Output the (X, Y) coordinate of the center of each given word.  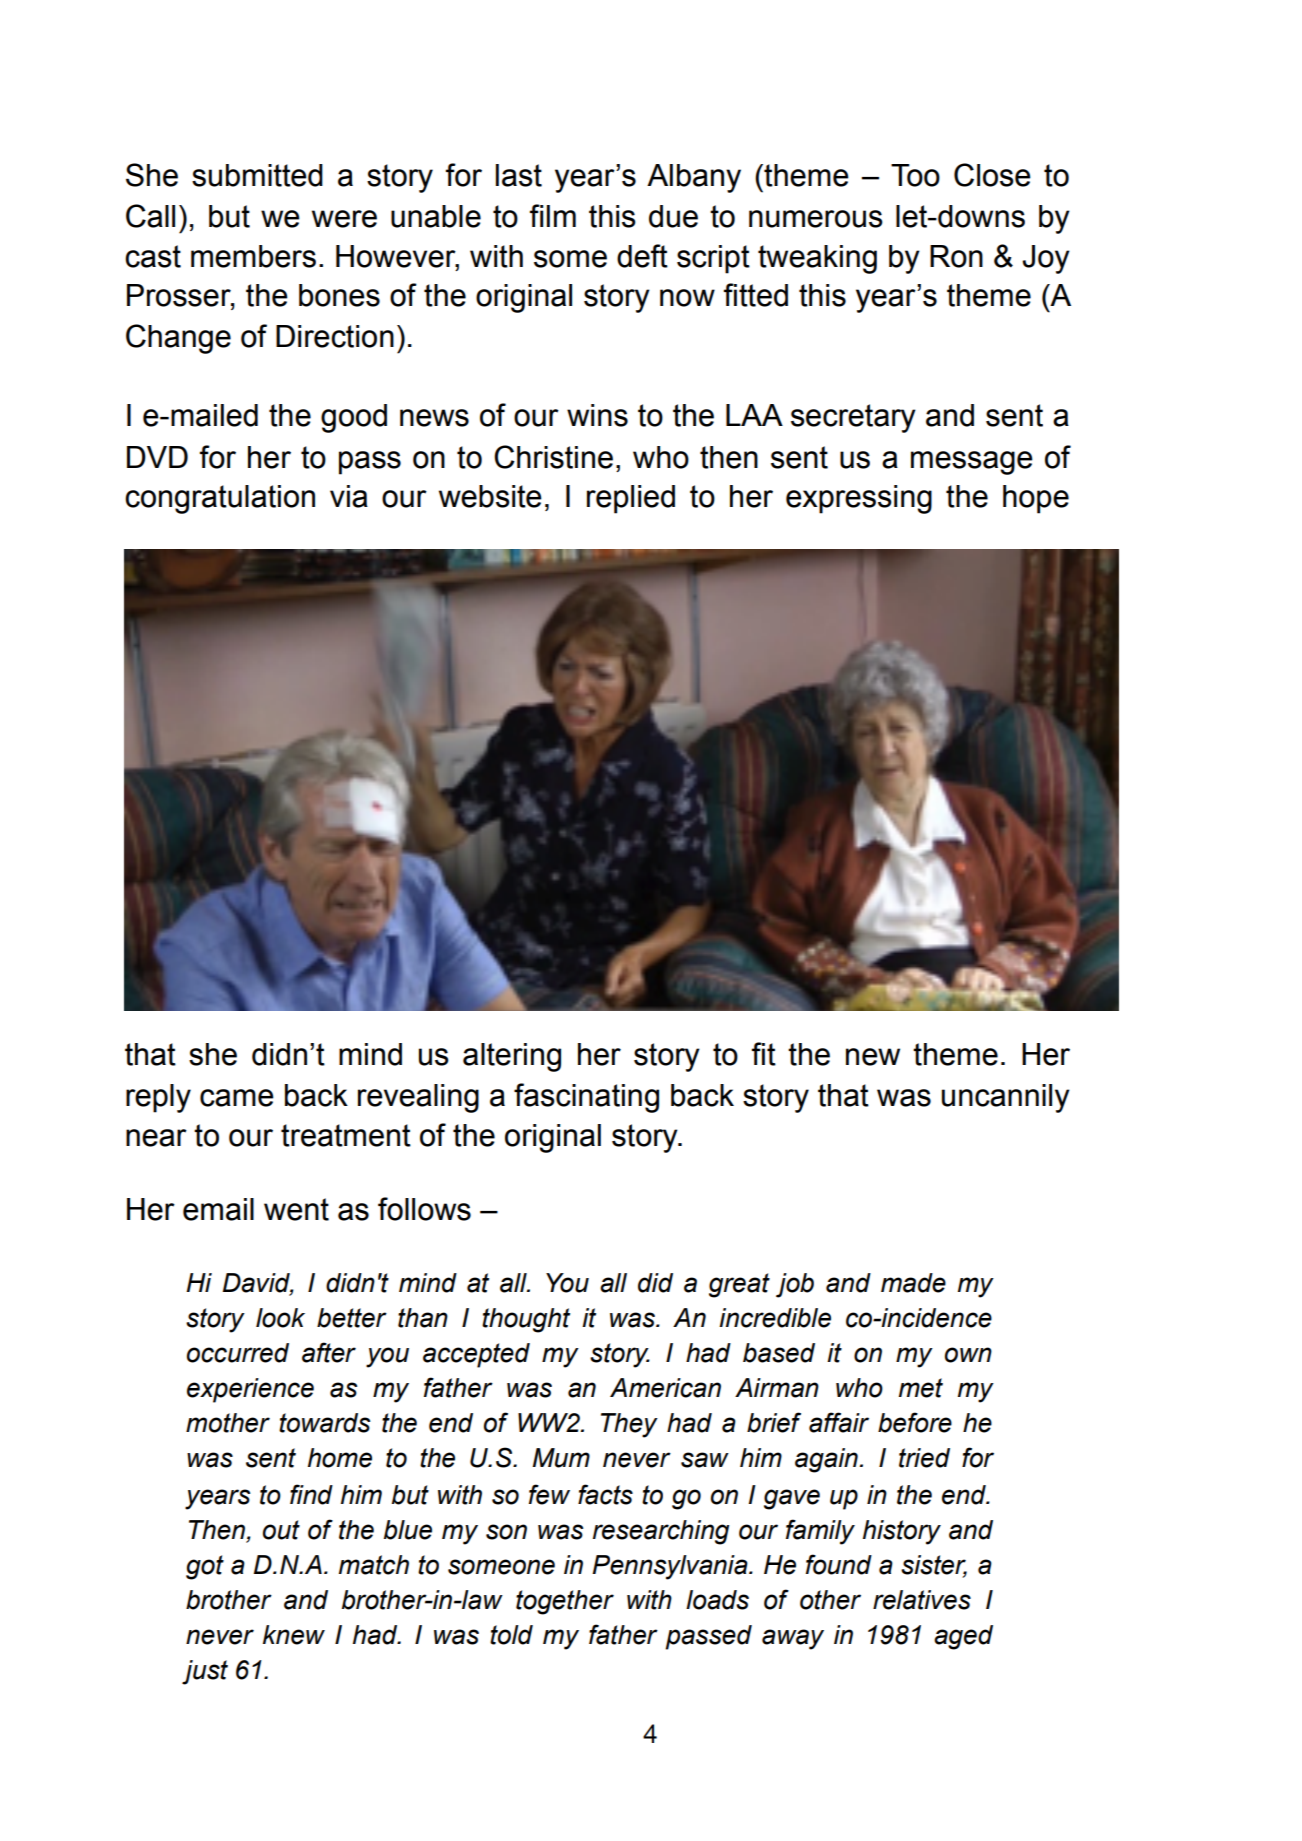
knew (294, 1635)
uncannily (1006, 1098)
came (237, 1098)
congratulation (220, 499)
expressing (859, 499)
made (913, 1283)
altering (512, 1057)
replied (631, 499)
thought (526, 1320)
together (565, 1602)
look (280, 1318)
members (253, 256)
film (553, 215)
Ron (956, 256)
